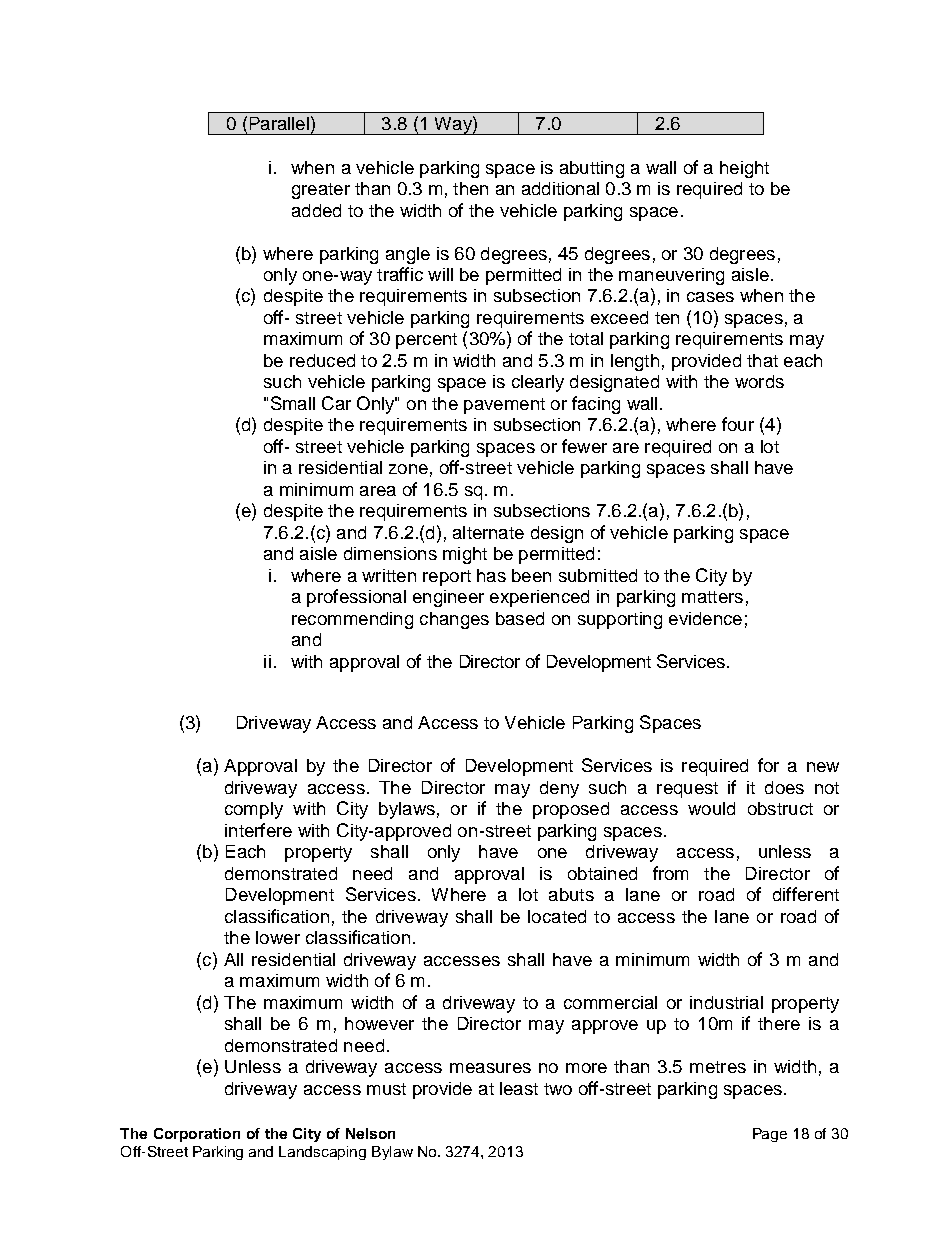 The image size is (952, 1233). What do you see at coordinates (316, 210) in the screenshot?
I see `added` at bounding box center [316, 210].
